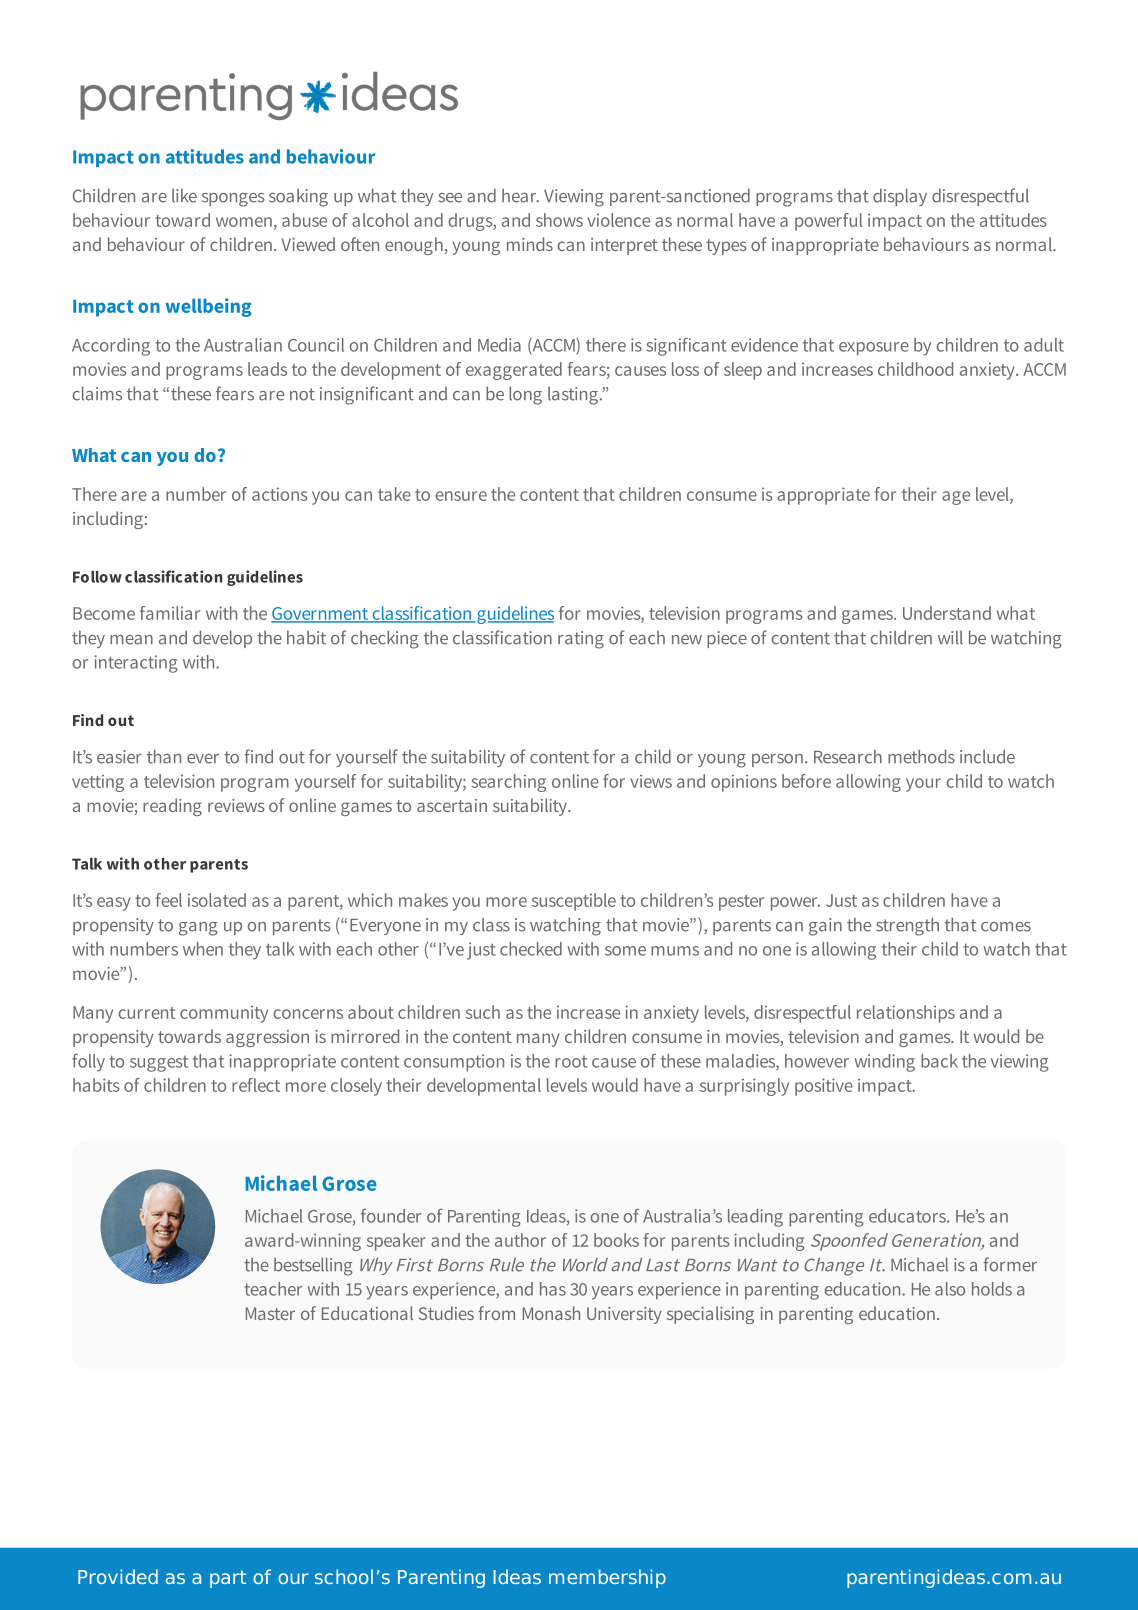 The width and height of the screenshot is (1138, 1610). Describe the element at coordinates (607, 1578) in the screenshot. I see `membership` at that location.
